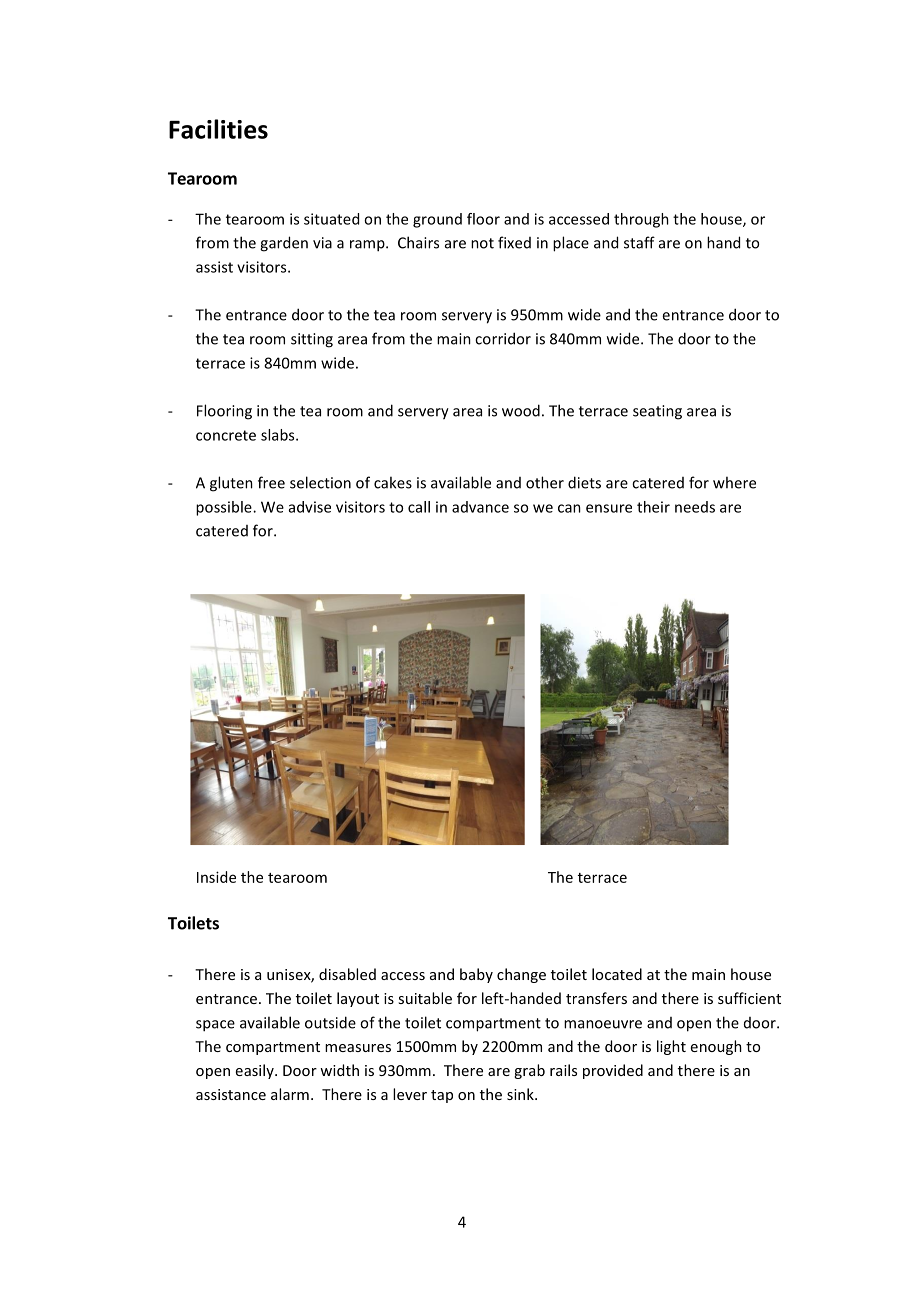 This document has width=924, height=1308. Describe the element at coordinates (476, 975) in the document. I see `baby` at that location.
